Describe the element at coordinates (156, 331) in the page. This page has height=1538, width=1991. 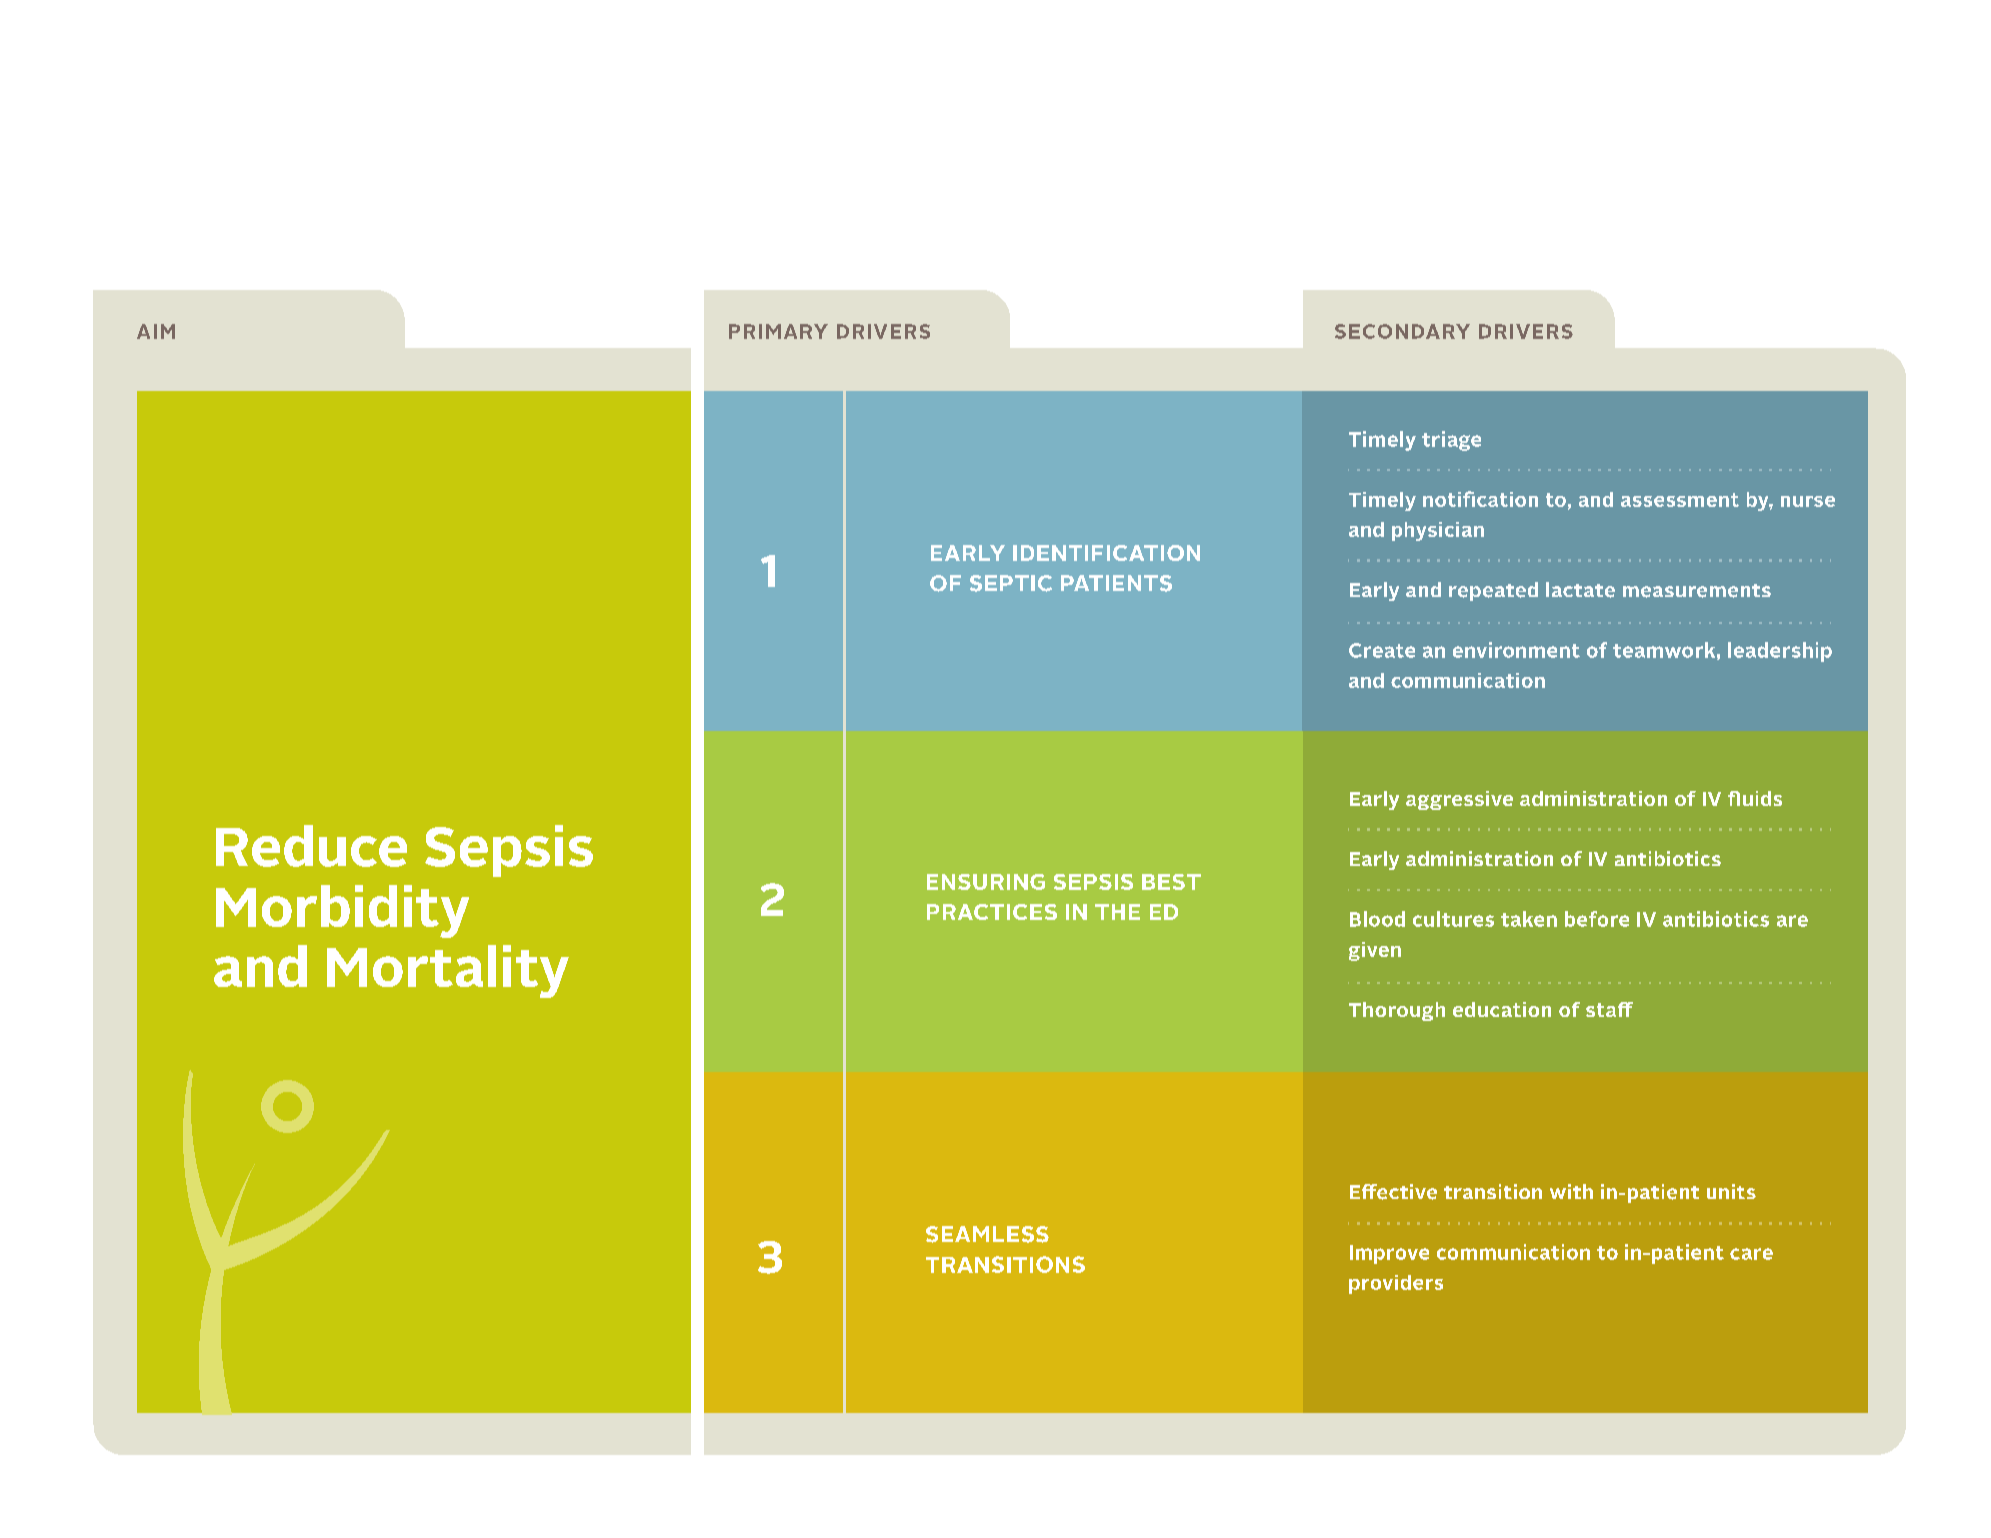
I see `AIM` at that location.
